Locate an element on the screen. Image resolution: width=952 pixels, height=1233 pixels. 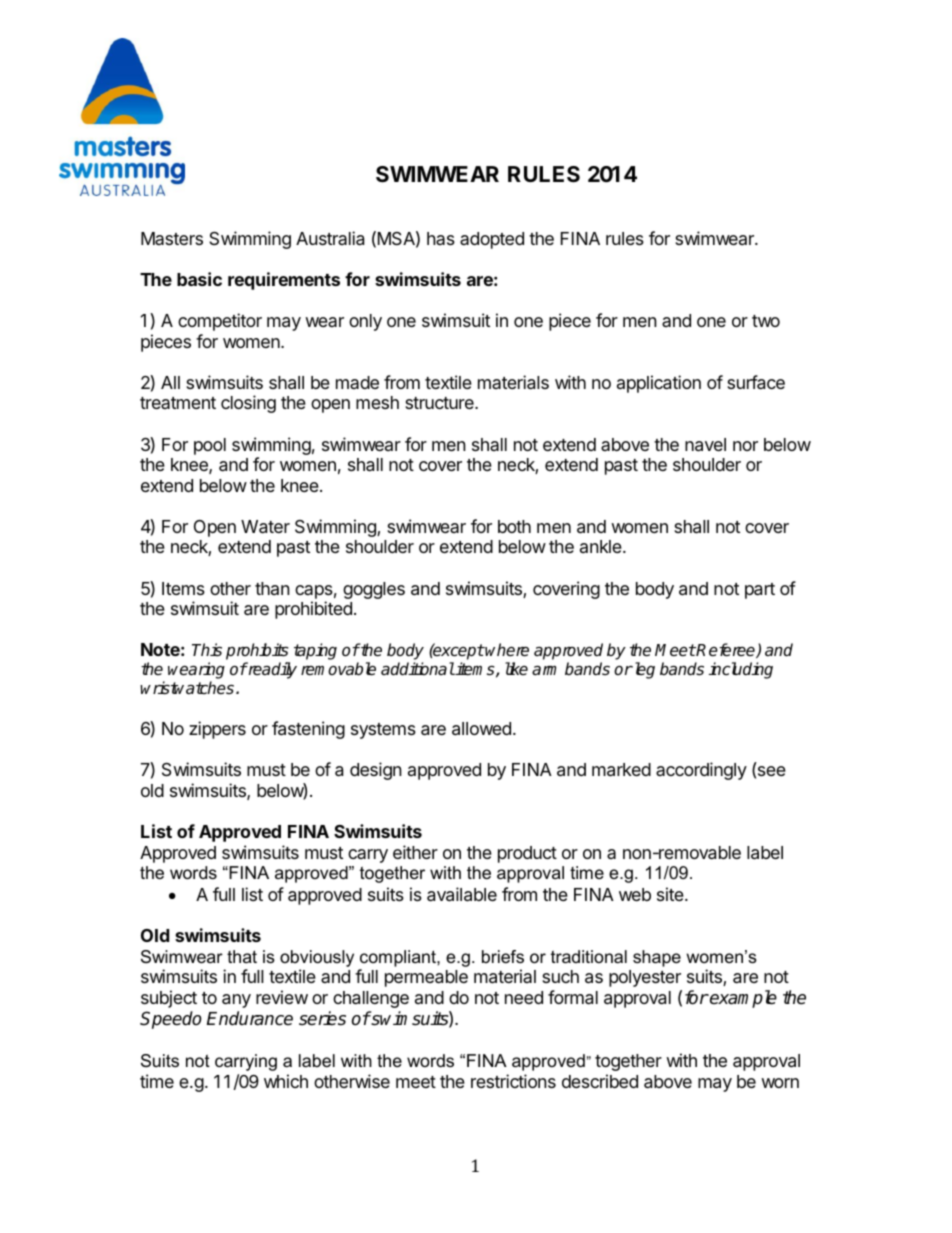
prohibits is located at coordinates (258, 653).
